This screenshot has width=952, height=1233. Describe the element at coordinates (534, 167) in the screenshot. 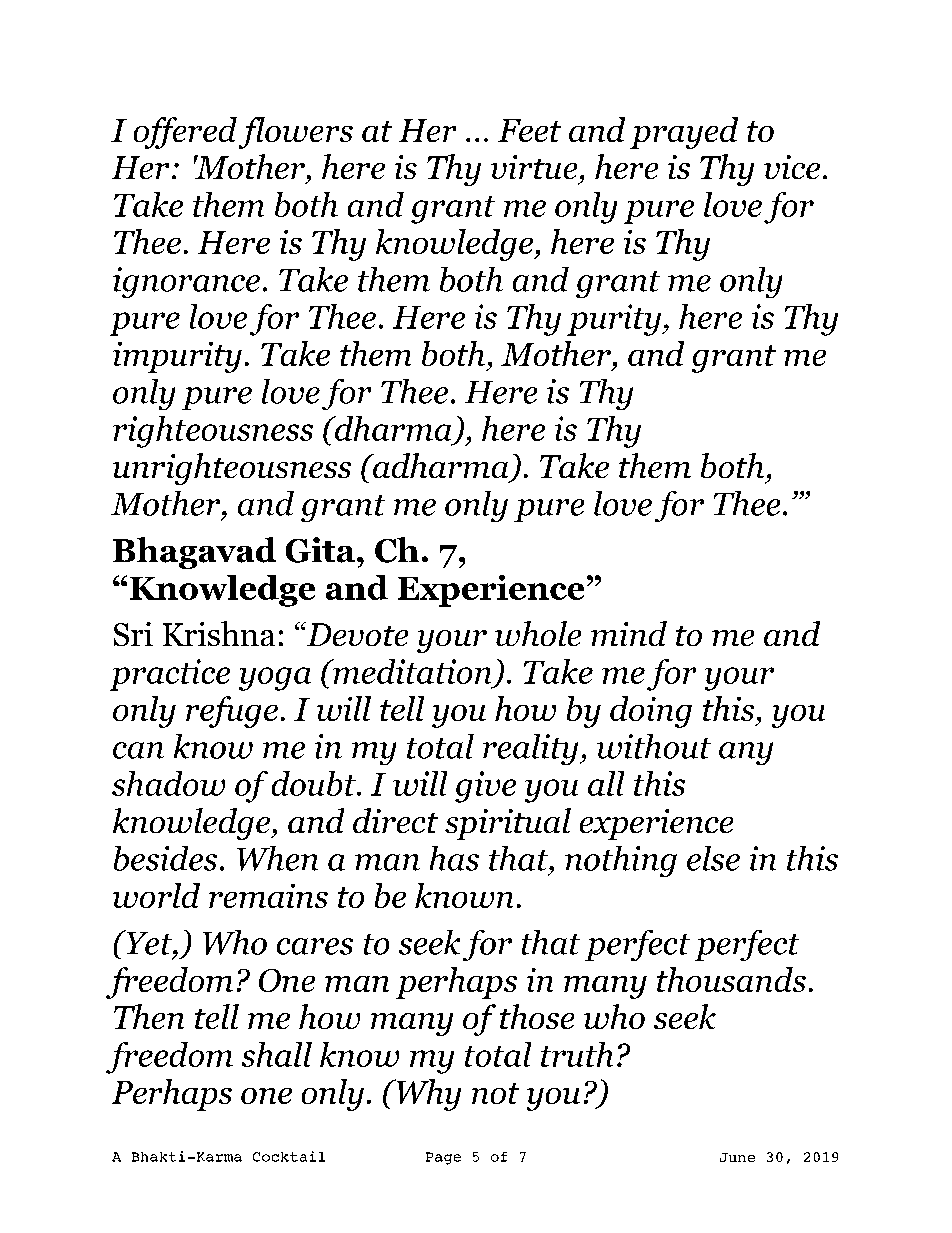

I see `virtue` at that location.
